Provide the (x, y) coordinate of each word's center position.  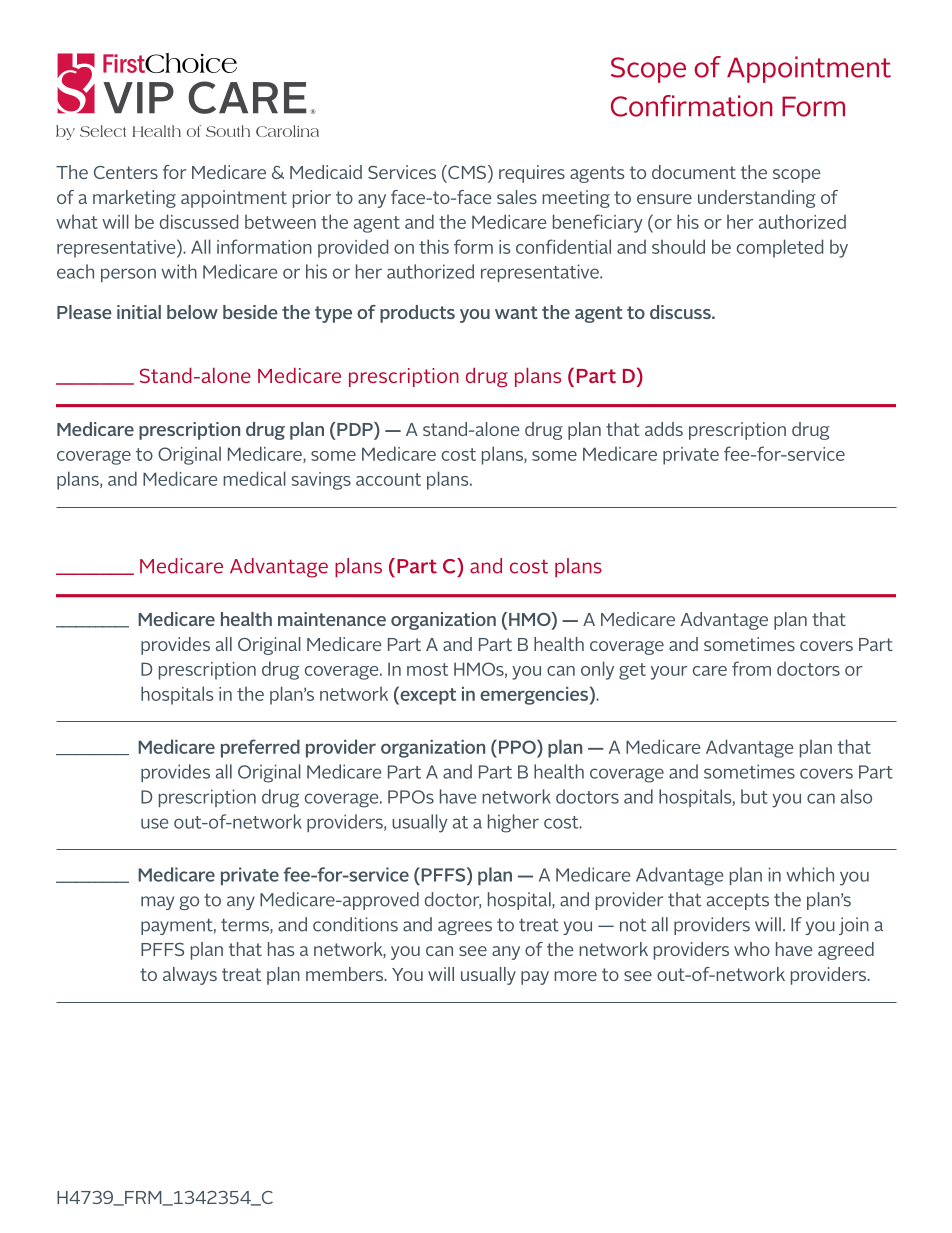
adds (664, 429)
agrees (465, 928)
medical (254, 478)
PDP (356, 429)
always (190, 976)
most (427, 669)
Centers (126, 172)
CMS (467, 173)
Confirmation (692, 106)
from (751, 668)
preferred (260, 748)
